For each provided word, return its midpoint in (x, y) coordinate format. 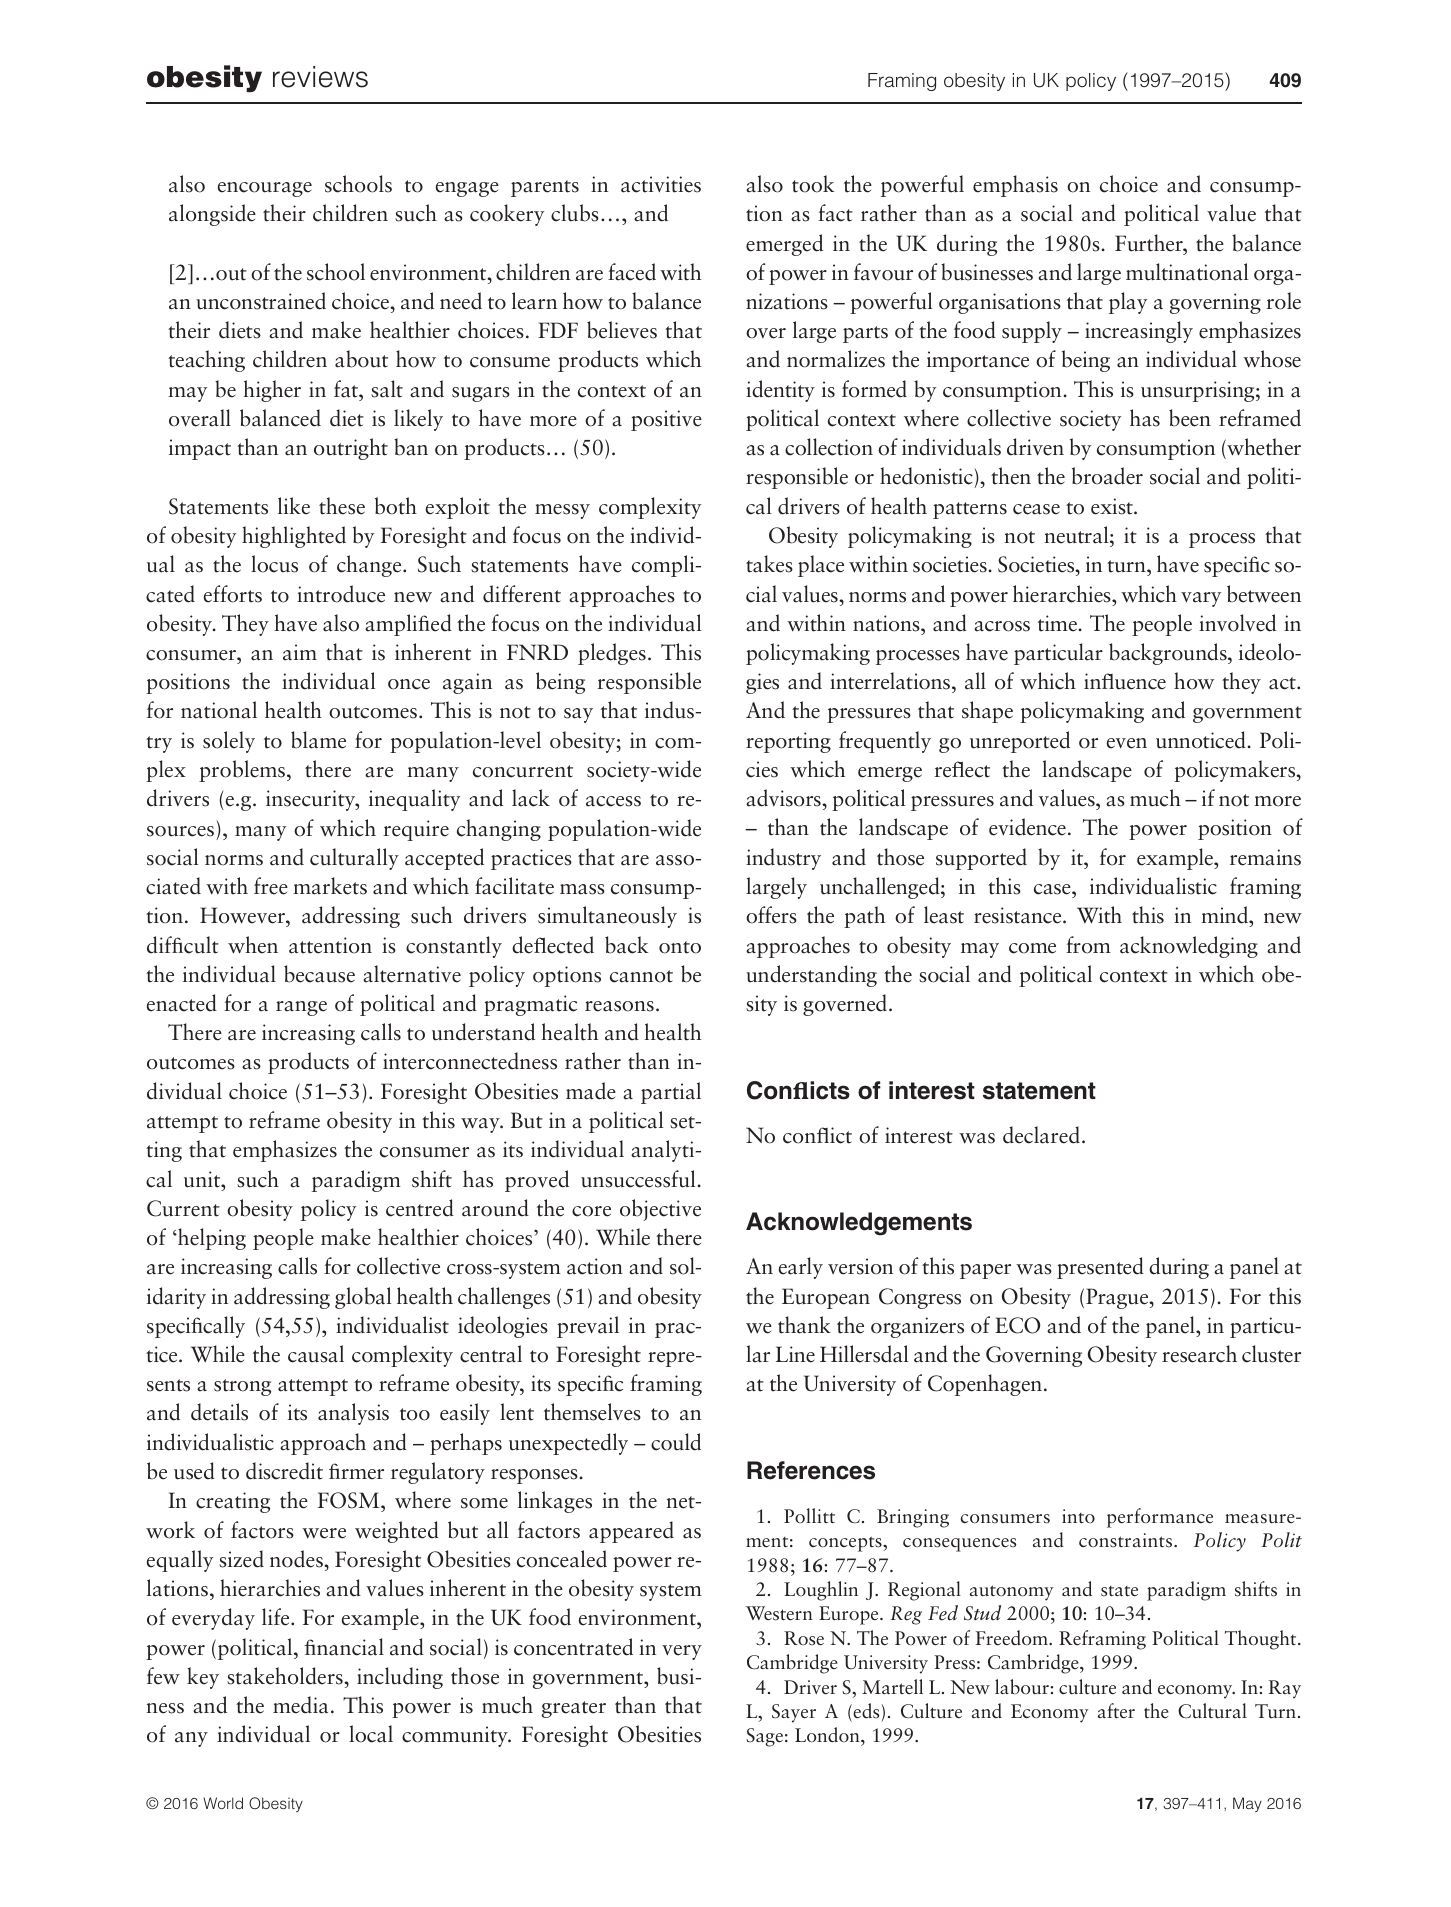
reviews (320, 77)
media (300, 1705)
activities (661, 184)
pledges (612, 654)
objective (660, 1210)
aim (300, 652)
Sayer (794, 1713)
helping (211, 1239)
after (1116, 1711)
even (1127, 743)
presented (1100, 1268)
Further (1150, 243)
